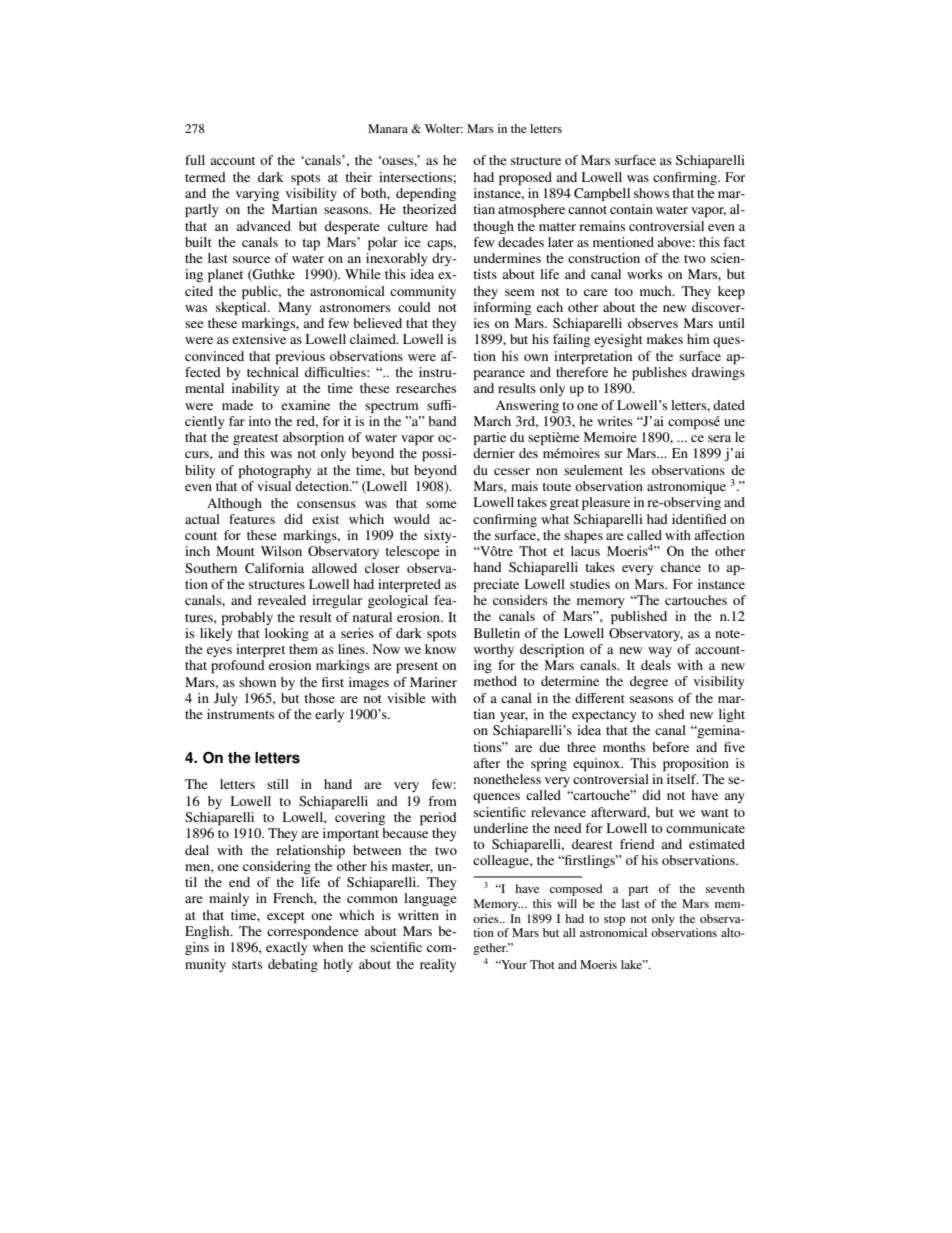  What do you see at coordinates (659, 374) in the screenshot?
I see `publishes` at bounding box center [659, 374].
